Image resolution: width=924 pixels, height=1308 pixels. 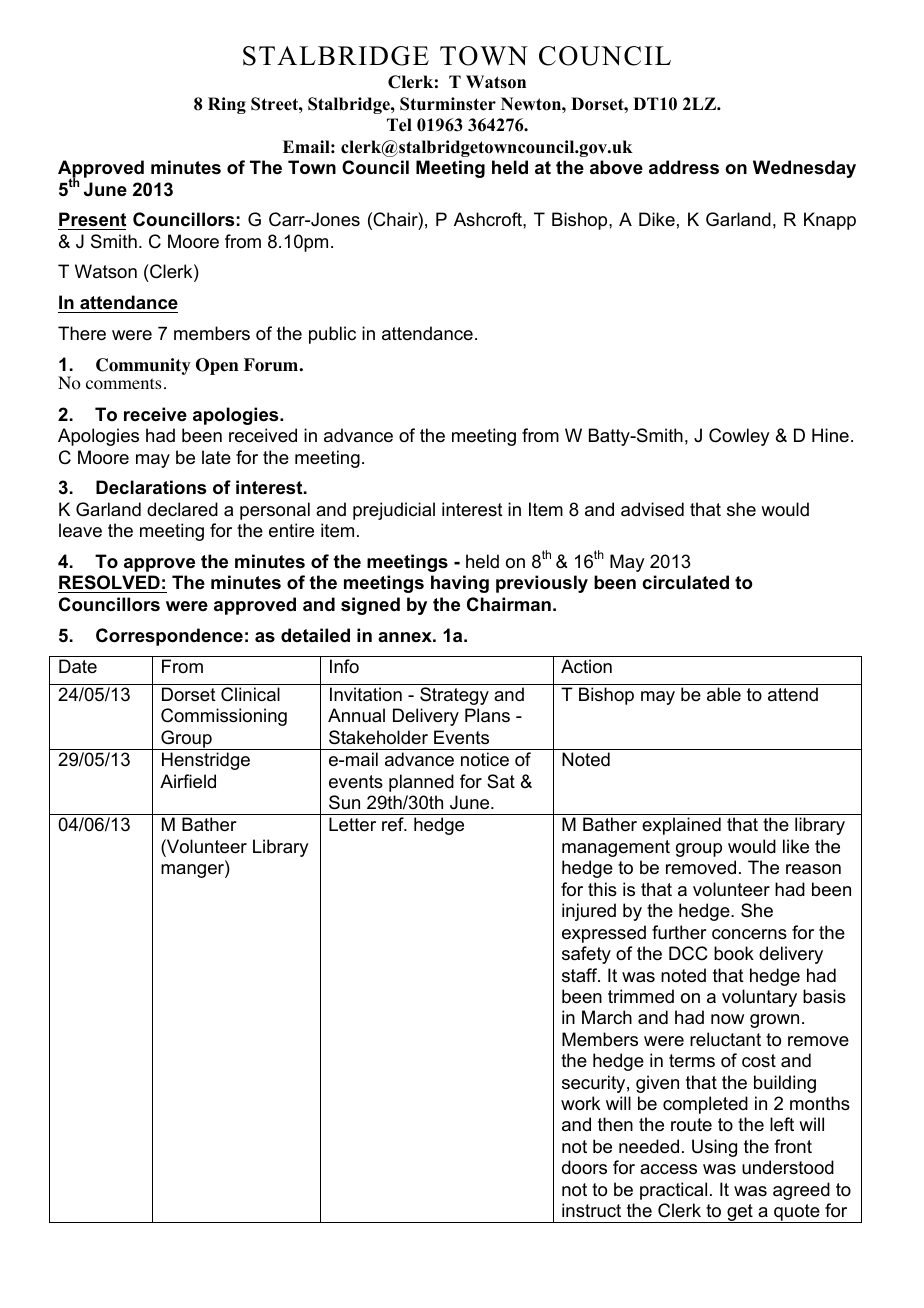 What do you see at coordinates (227, 105) in the page?
I see `Ring` at bounding box center [227, 105].
